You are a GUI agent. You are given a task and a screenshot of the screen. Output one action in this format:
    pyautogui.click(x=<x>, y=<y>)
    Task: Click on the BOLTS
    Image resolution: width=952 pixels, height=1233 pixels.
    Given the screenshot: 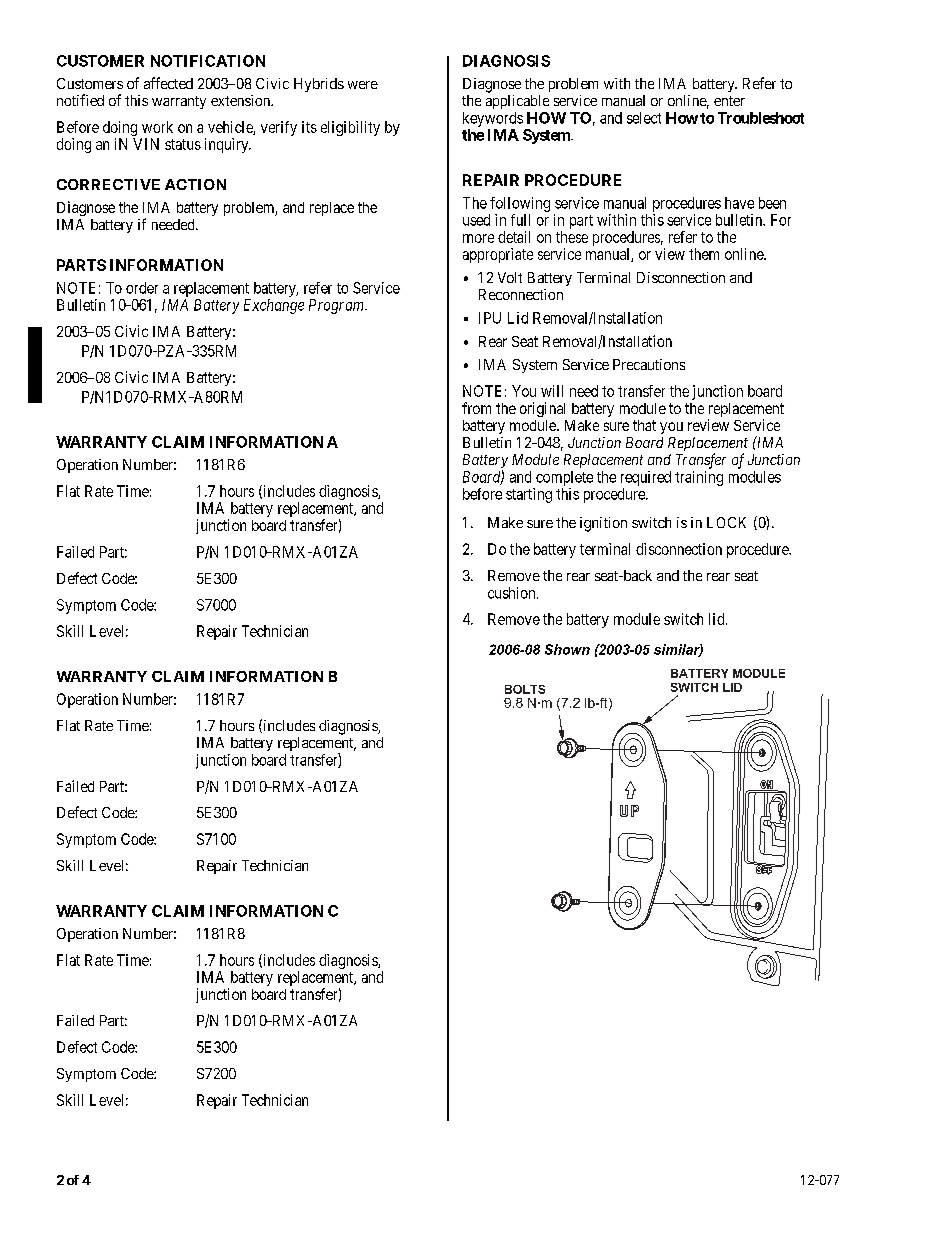 What is the action you would take?
    pyautogui.click(x=525, y=689)
